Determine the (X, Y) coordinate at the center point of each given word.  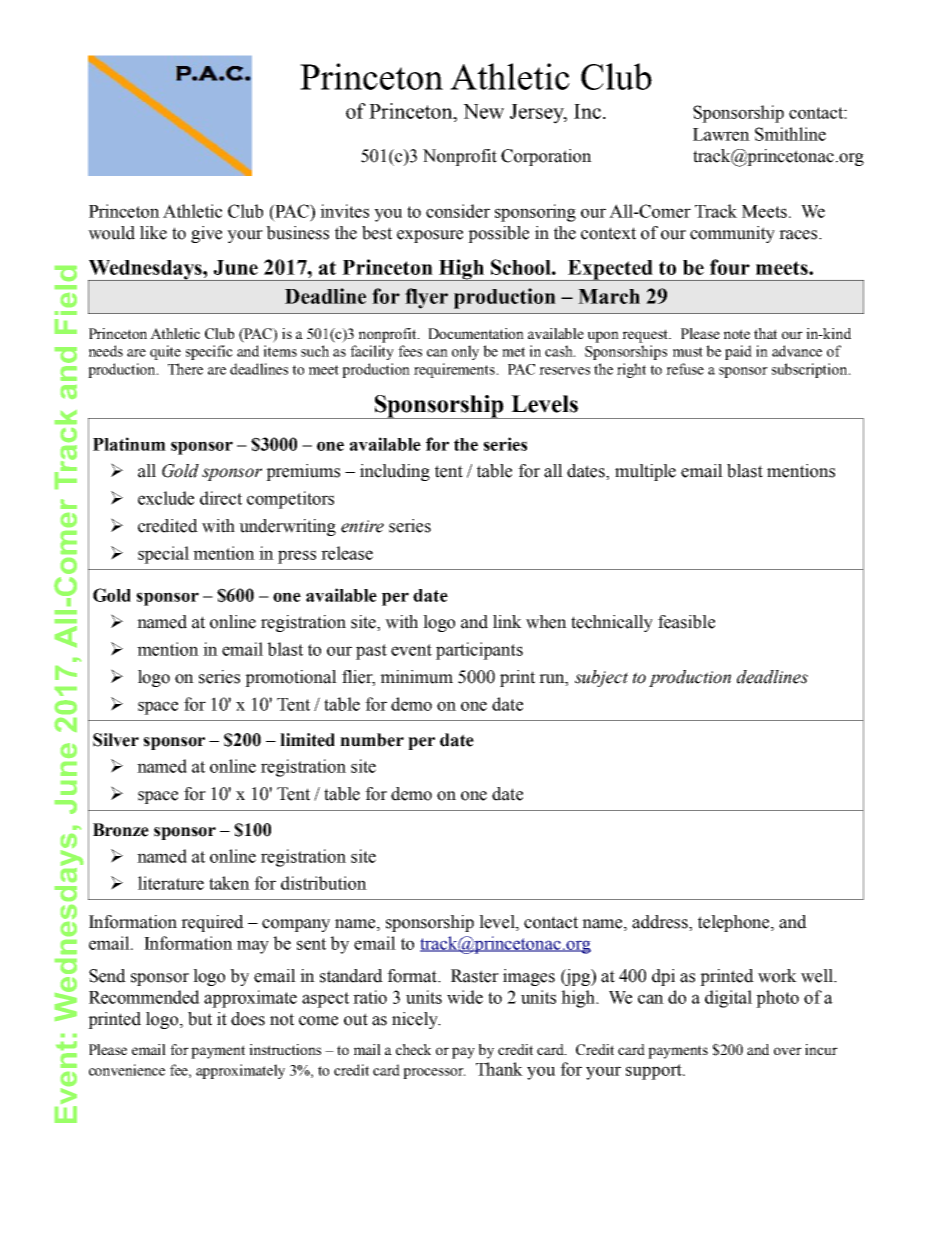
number (372, 740)
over (788, 1051)
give (206, 234)
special (163, 555)
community (732, 234)
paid (738, 352)
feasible (686, 622)
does (248, 1019)
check (413, 1049)
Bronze (121, 830)
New (483, 111)
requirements (455, 370)
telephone (735, 923)
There (185, 369)
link (507, 621)
